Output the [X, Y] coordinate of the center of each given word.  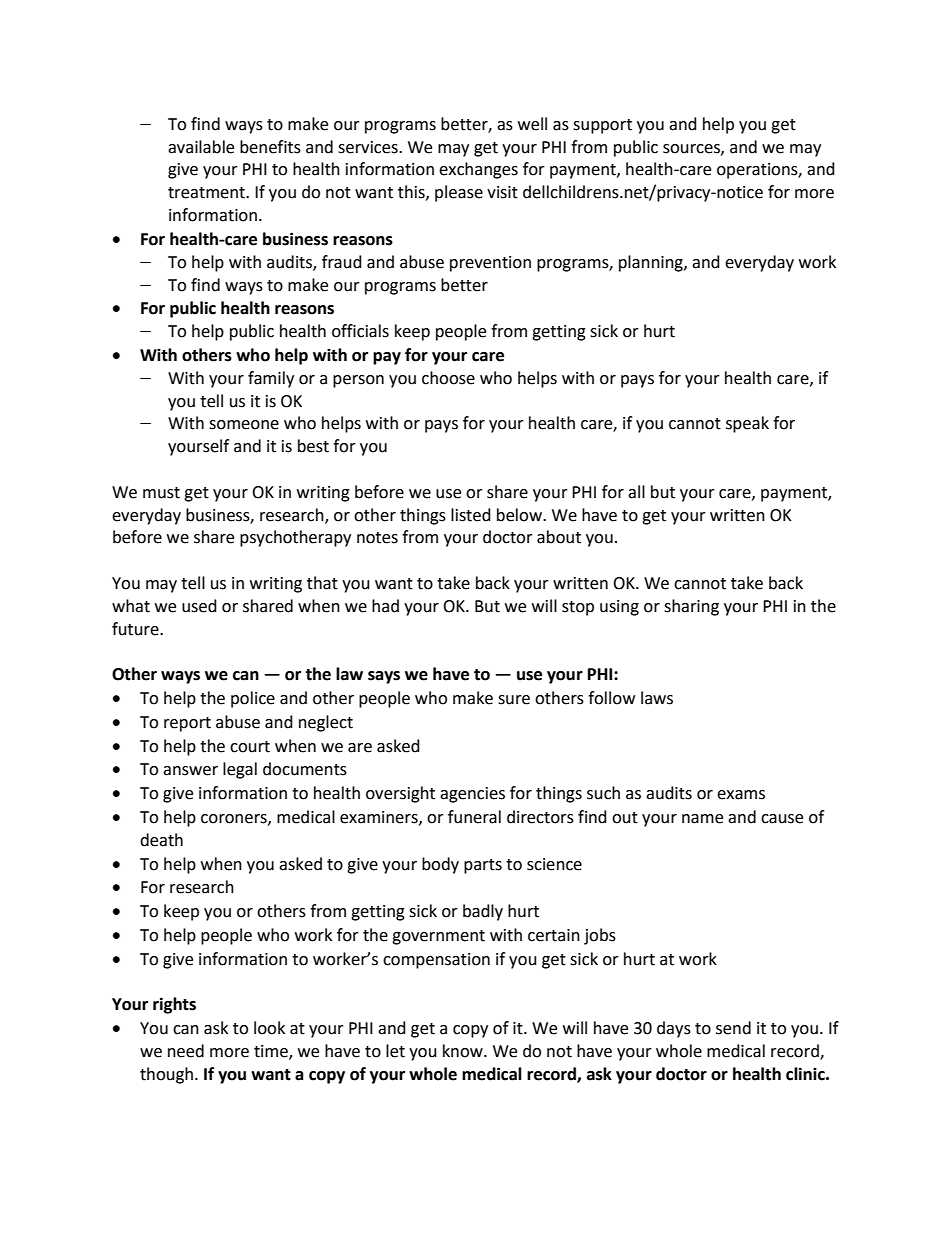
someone [244, 425]
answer [190, 771]
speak [747, 424]
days [674, 1029]
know [464, 1051]
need [186, 1051]
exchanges [478, 170]
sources [692, 149]
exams [741, 795]
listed [471, 515]
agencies [472, 795]
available [201, 147]
